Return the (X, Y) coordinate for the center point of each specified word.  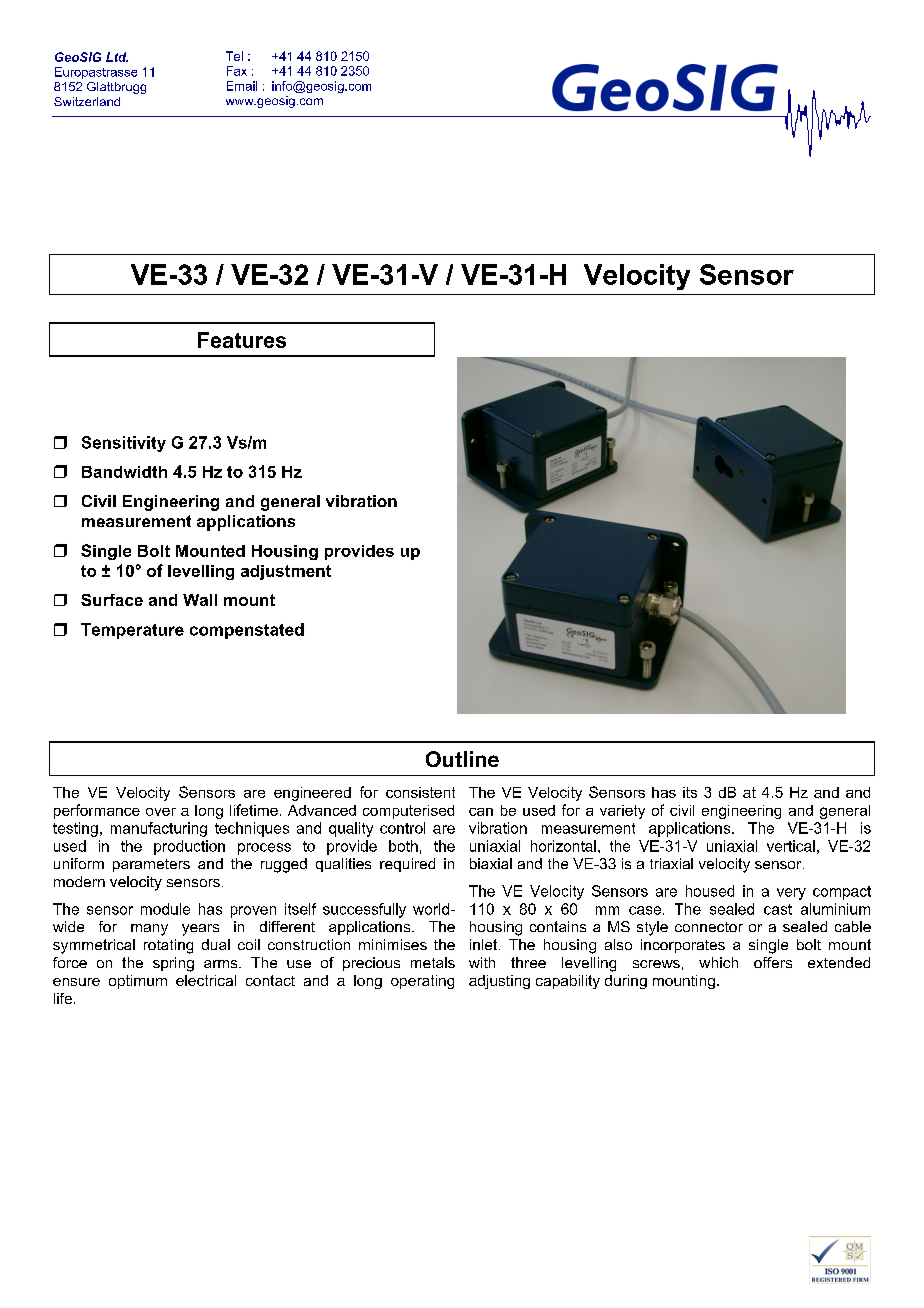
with (482, 962)
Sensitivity (124, 444)
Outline (462, 759)
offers (773, 962)
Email (242, 86)
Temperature (132, 631)
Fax (237, 71)
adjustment (286, 572)
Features (242, 340)
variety (622, 812)
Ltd (117, 57)
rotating (168, 946)
